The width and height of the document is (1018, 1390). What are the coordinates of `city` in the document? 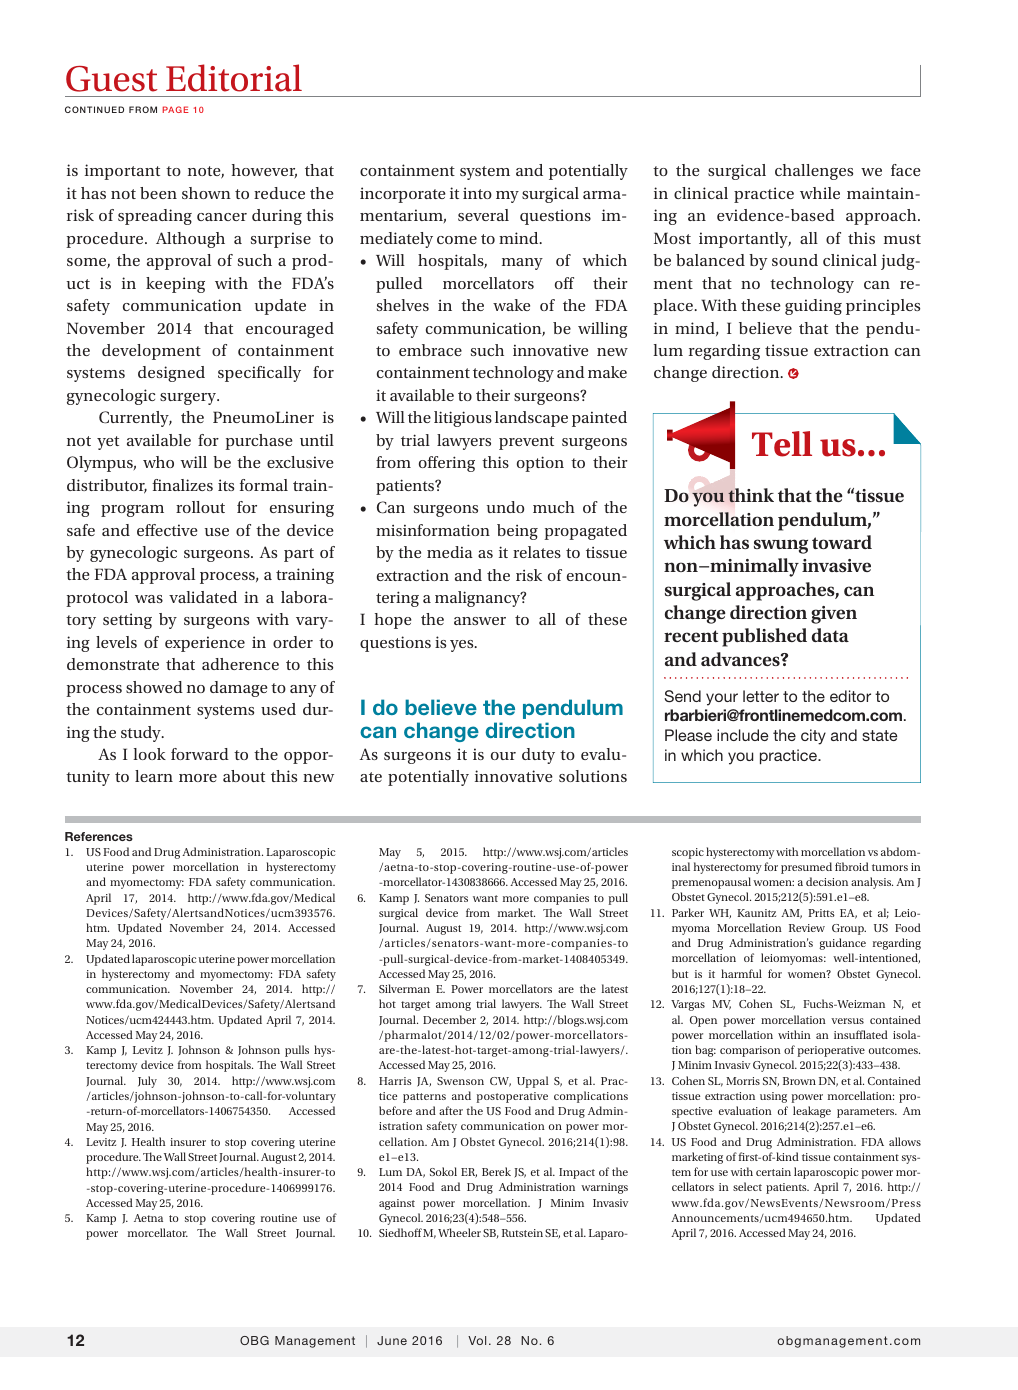 It's located at (813, 737).
